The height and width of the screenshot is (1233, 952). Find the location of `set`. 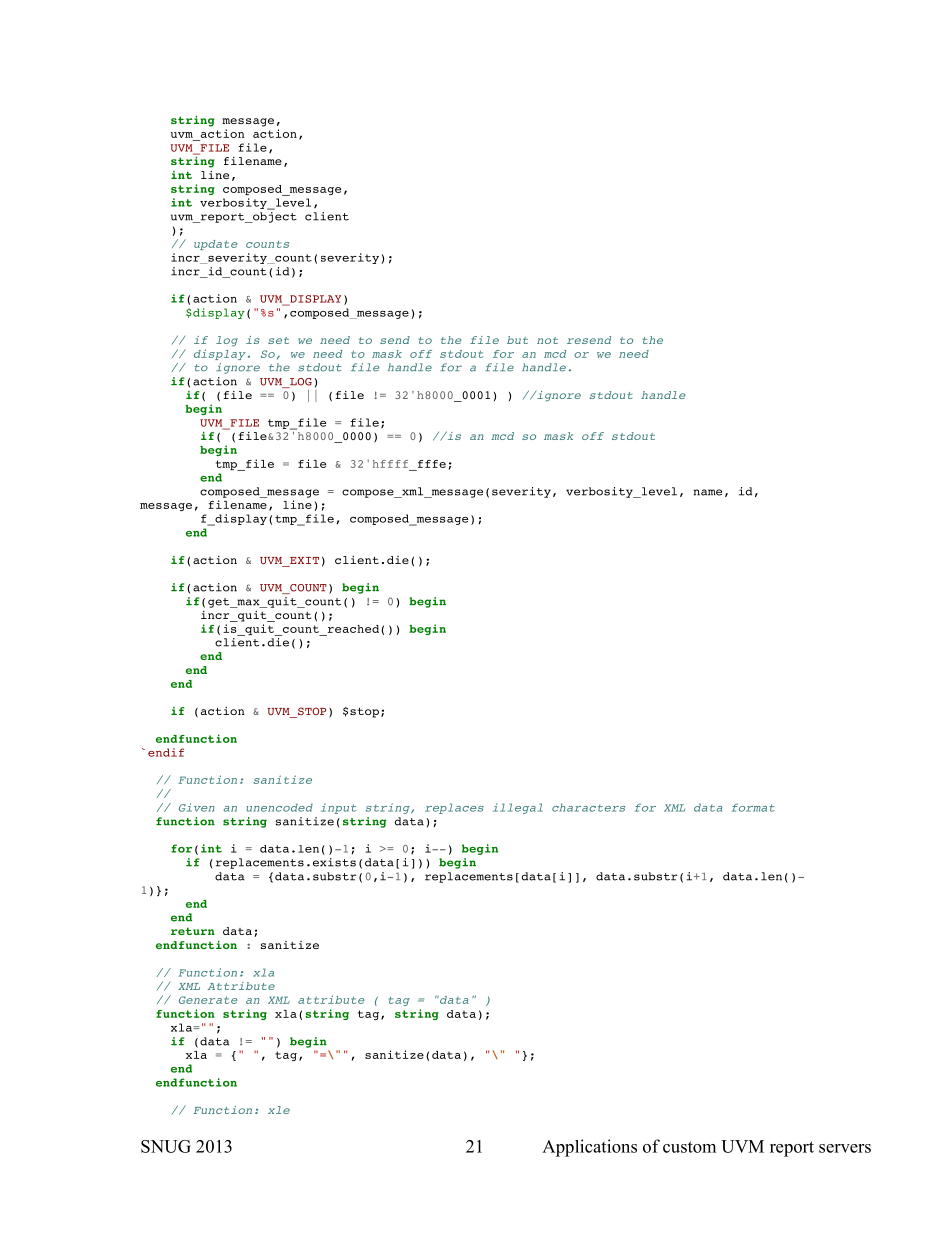

set is located at coordinates (278, 340).
